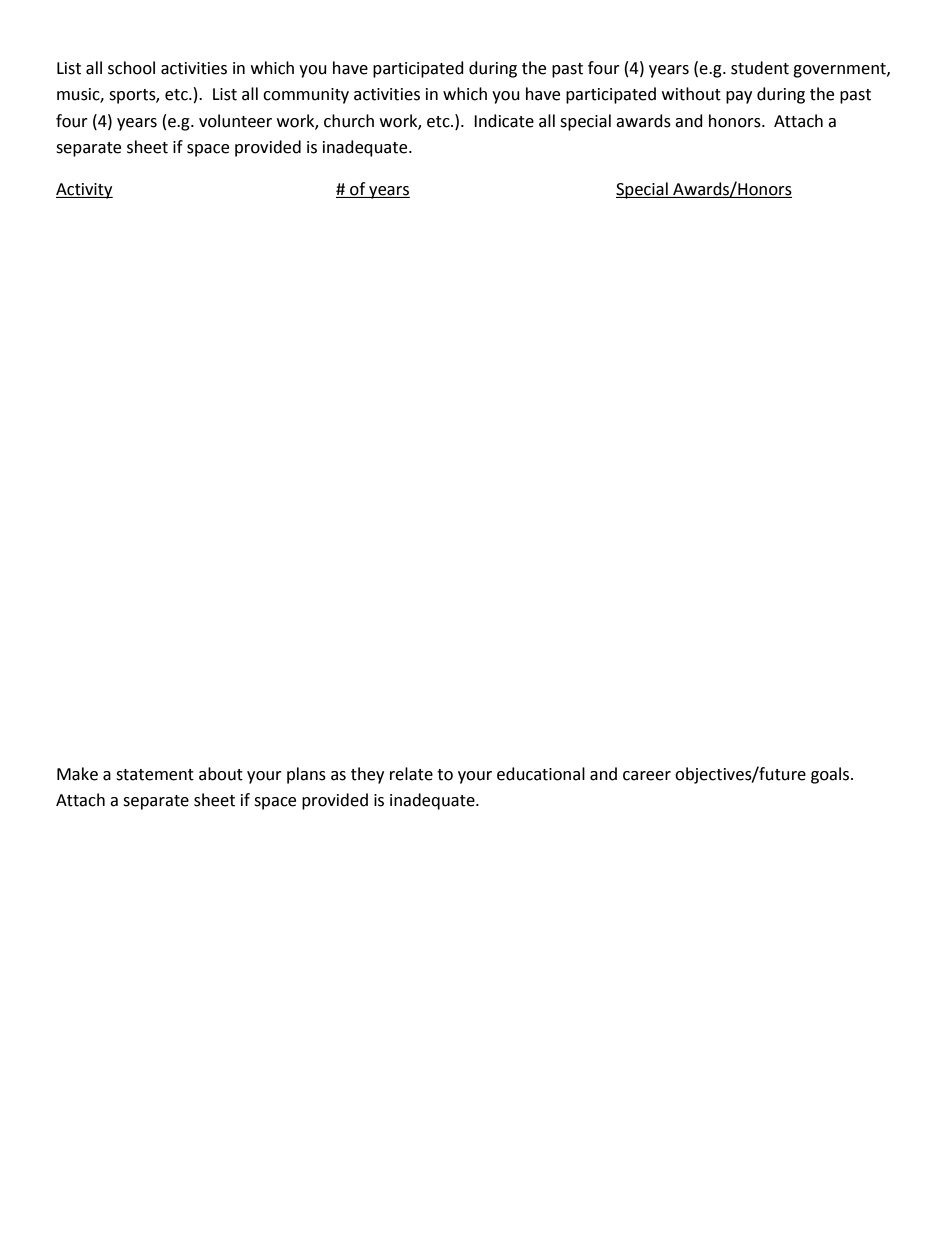 The height and width of the screenshot is (1233, 952). Describe the element at coordinates (349, 121) in the screenshot. I see `church` at that location.
